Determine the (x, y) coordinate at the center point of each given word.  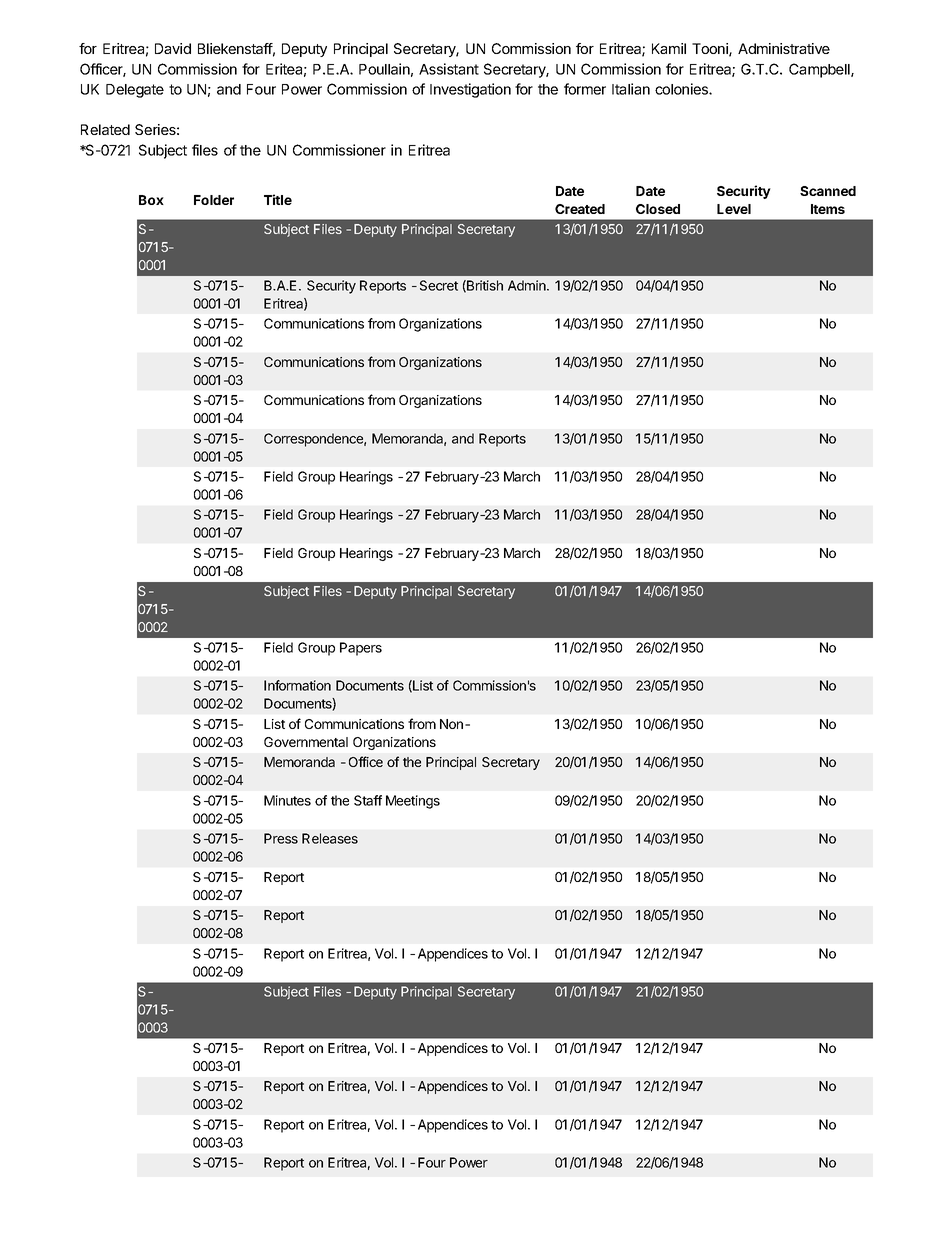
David (173, 48)
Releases (330, 838)
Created (580, 209)
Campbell (820, 70)
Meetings (413, 802)
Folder (214, 200)
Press (281, 838)
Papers (361, 649)
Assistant (449, 69)
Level (734, 209)
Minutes (287, 800)
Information (297, 685)
